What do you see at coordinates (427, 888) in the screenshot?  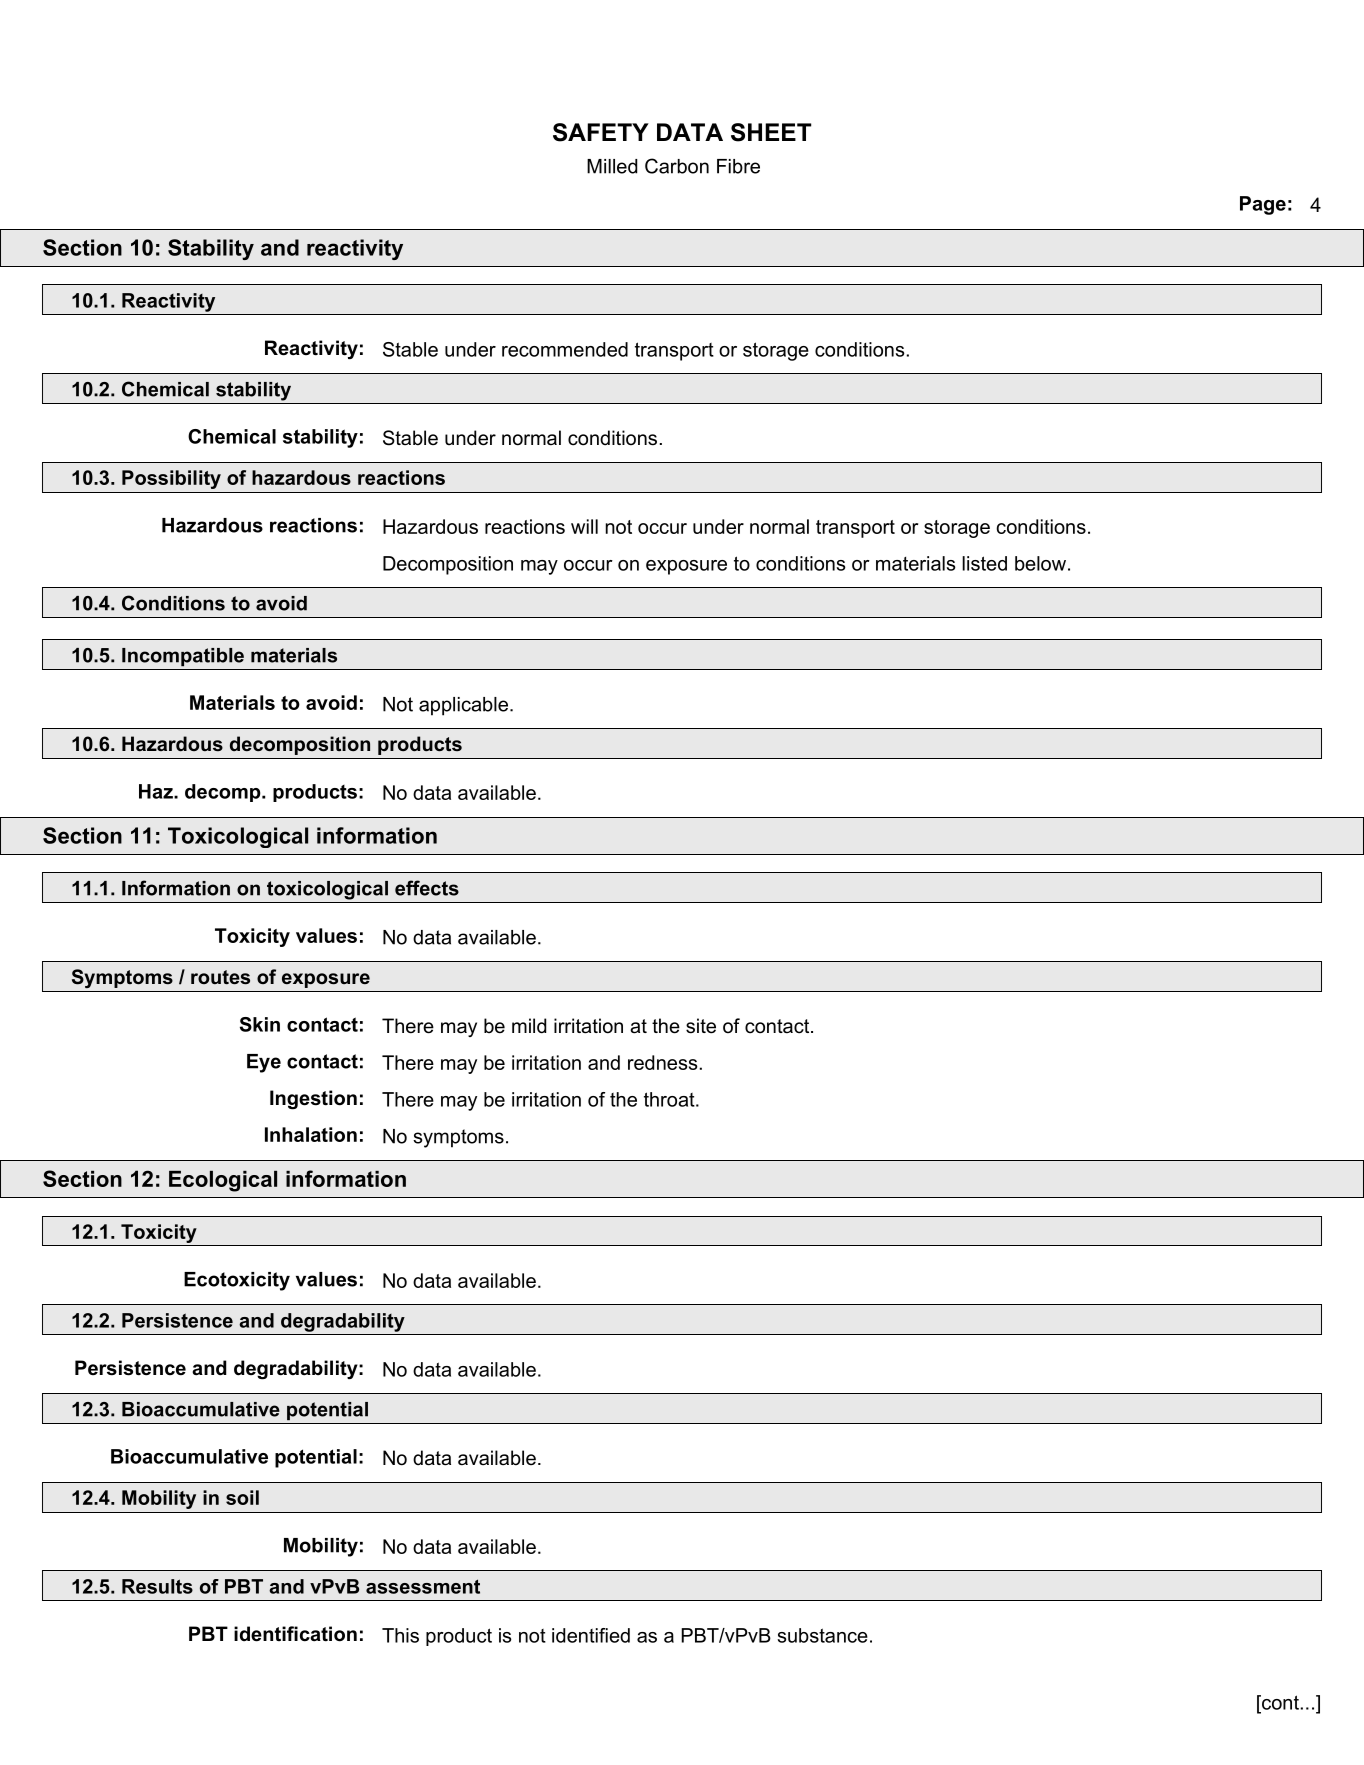 I see `effects` at bounding box center [427, 888].
